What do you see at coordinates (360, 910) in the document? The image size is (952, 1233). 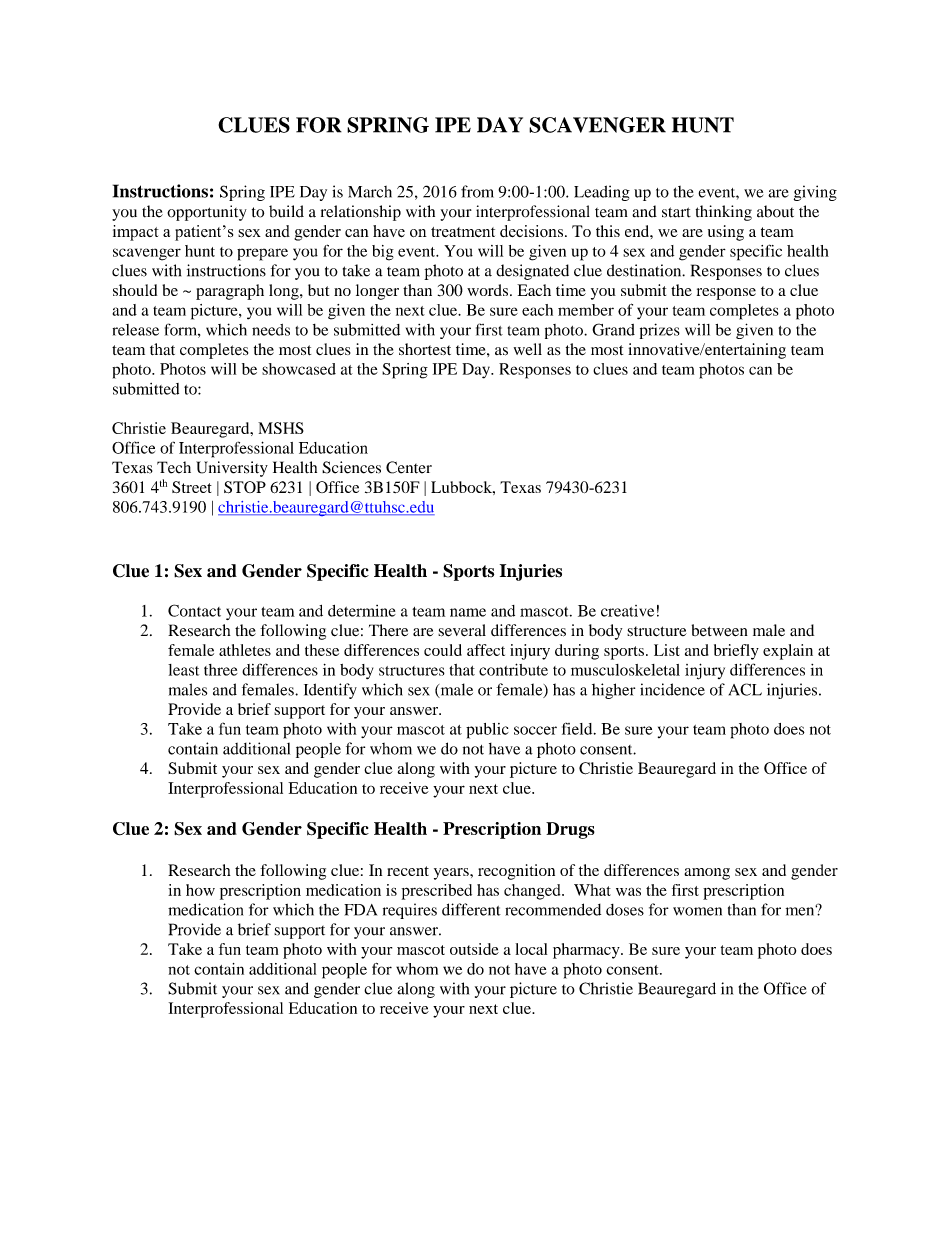 I see `FDA` at bounding box center [360, 910].
